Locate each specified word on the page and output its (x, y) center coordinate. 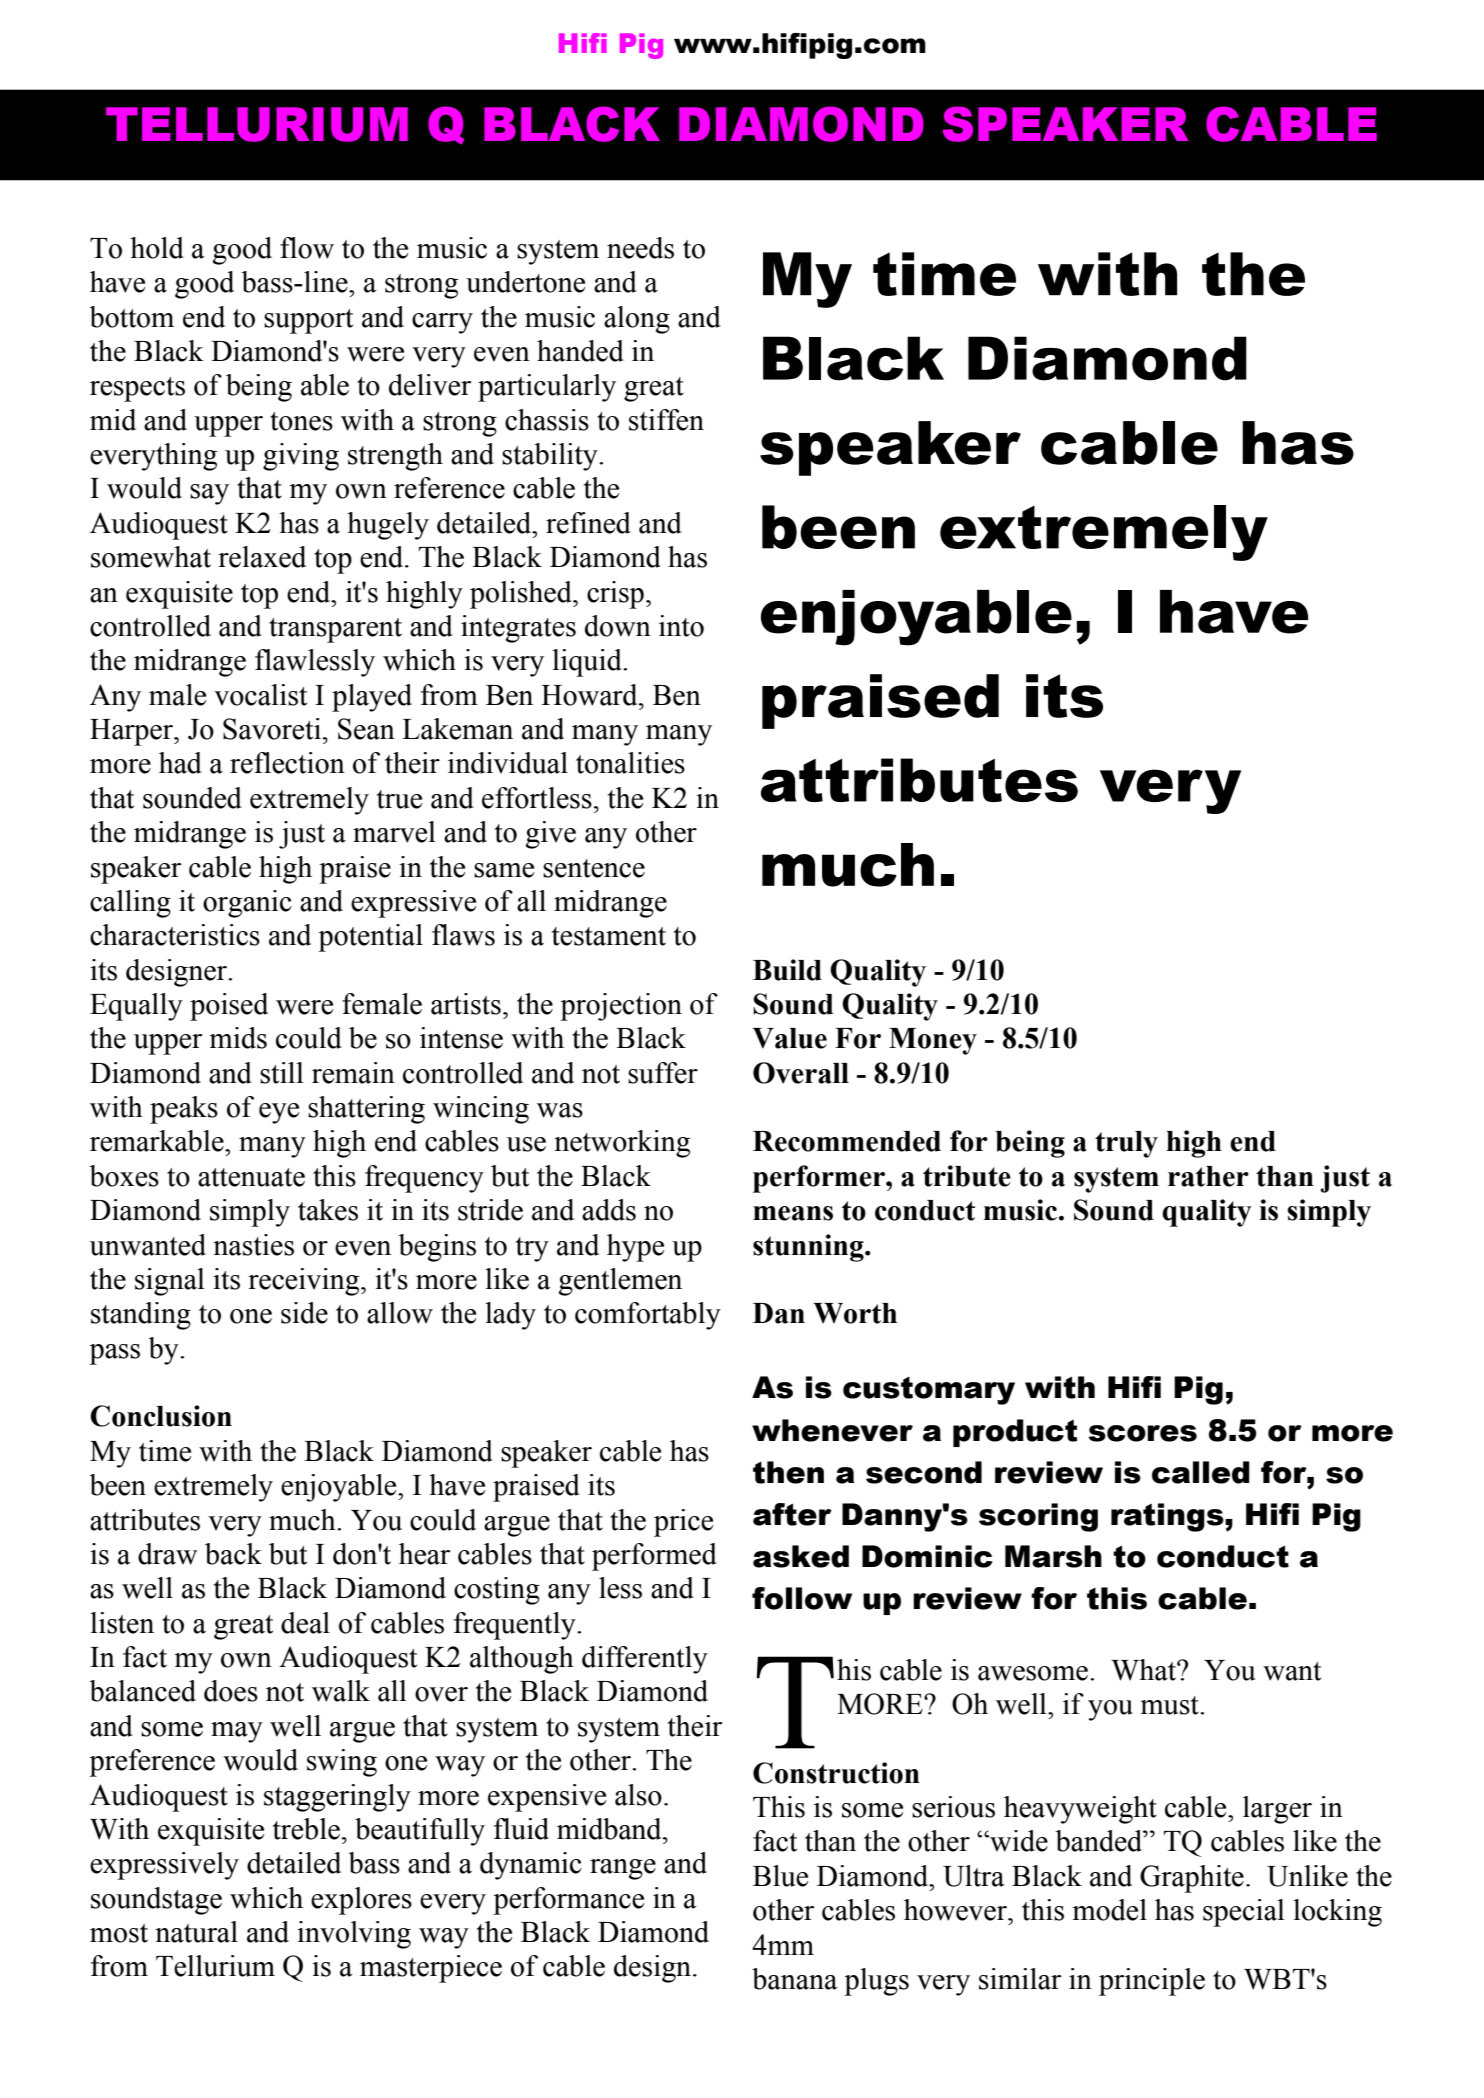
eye (279, 1113)
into (681, 626)
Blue (780, 1876)
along (637, 320)
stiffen (666, 420)
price (683, 1523)
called (1201, 1472)
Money (933, 1041)
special (1244, 1913)
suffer (663, 1073)
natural (196, 1932)
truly (1126, 1144)
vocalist (260, 695)
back (233, 1554)
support (308, 321)
